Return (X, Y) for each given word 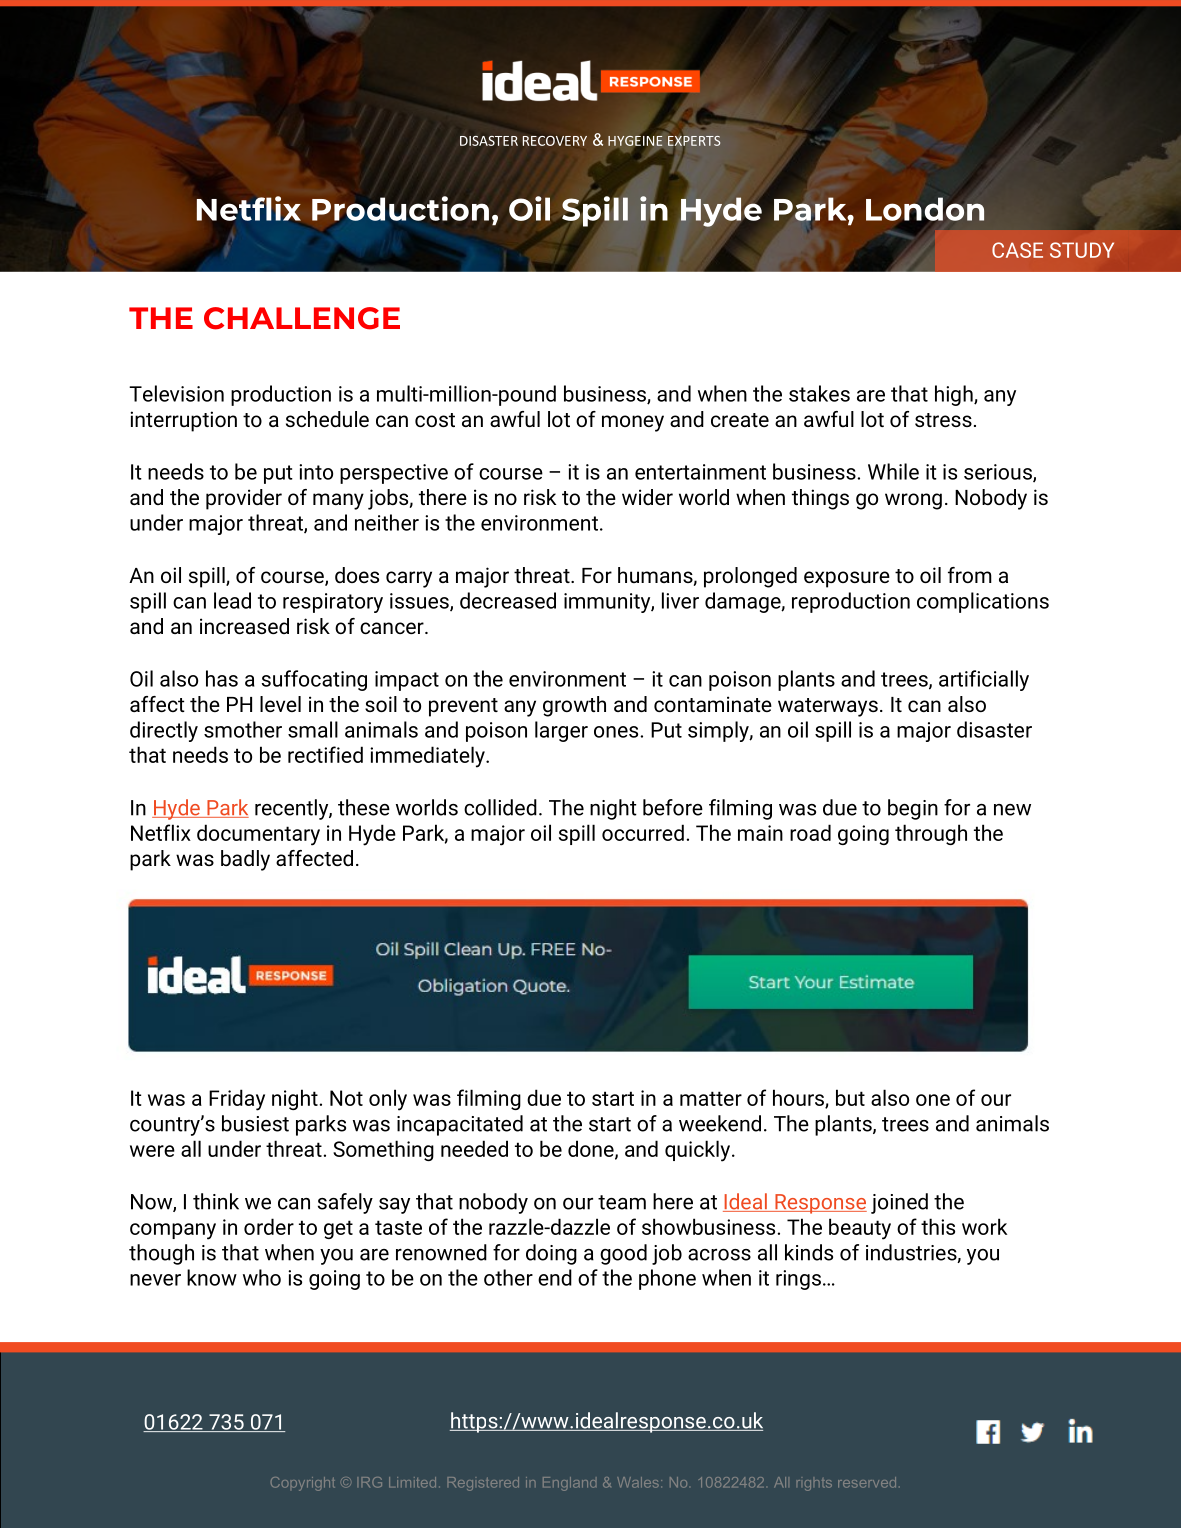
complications (983, 602)
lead (232, 600)
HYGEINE (635, 140)
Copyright (303, 1484)
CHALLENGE (302, 318)
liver (680, 600)
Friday (237, 1100)
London (925, 209)
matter (711, 1098)
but (850, 1097)
